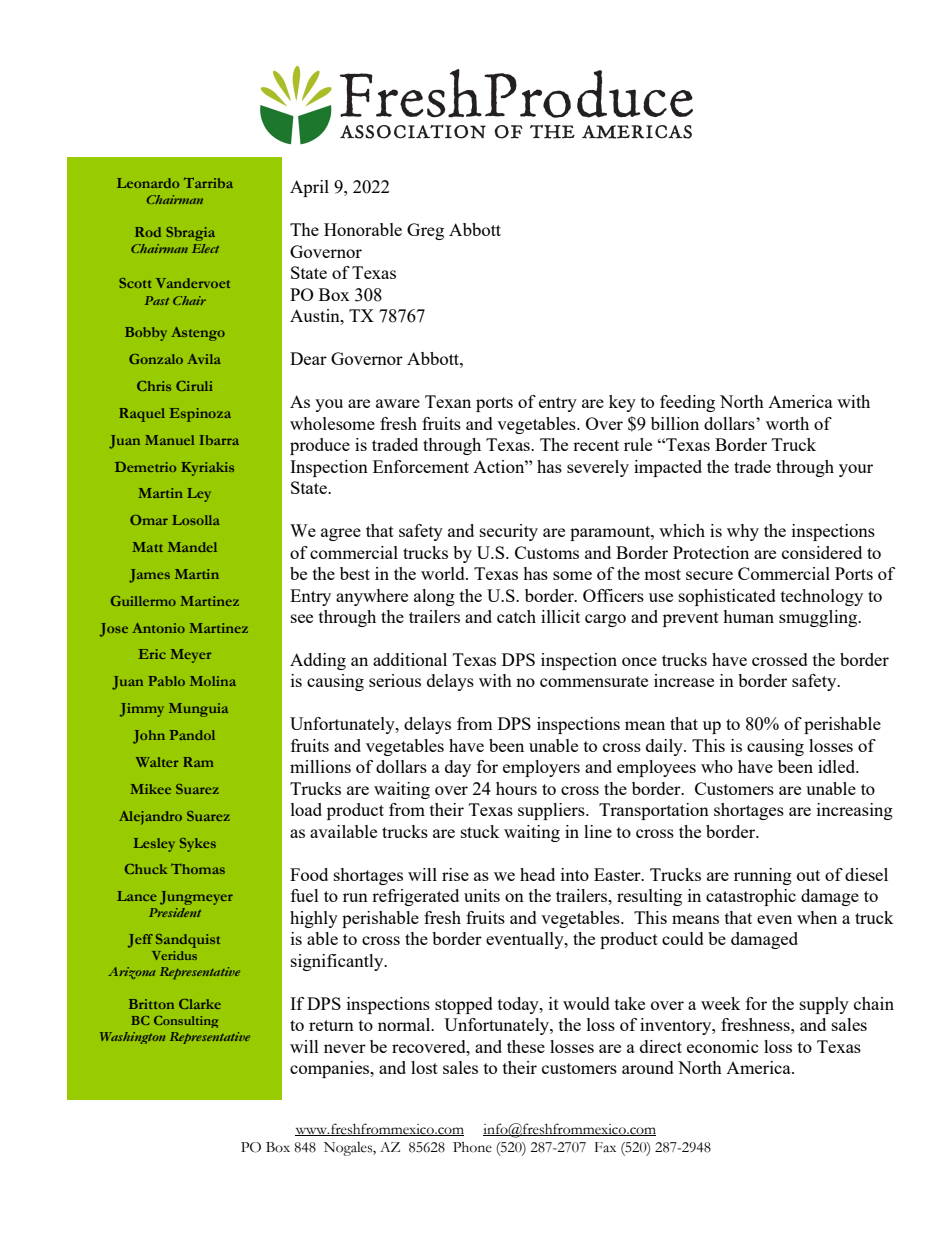  Describe the element at coordinates (855, 811) in the screenshot. I see `increasing` at that location.
